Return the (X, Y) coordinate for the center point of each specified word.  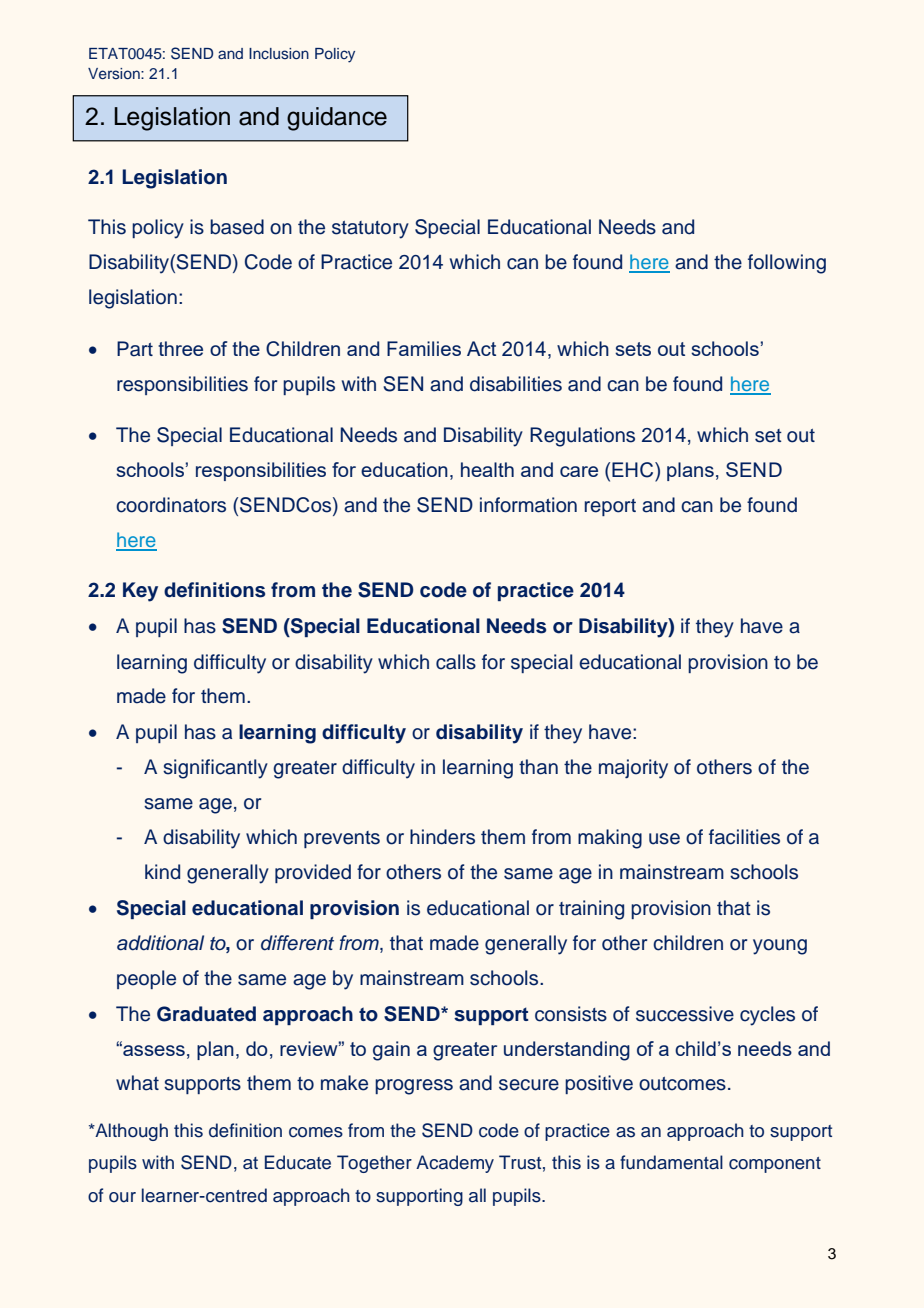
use (664, 839)
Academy (455, 1164)
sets (633, 349)
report (610, 507)
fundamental (671, 1162)
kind (162, 872)
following (787, 264)
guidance (337, 119)
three (180, 348)
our (122, 1197)
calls (456, 662)
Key (140, 592)
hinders (442, 837)
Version (115, 73)
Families (424, 348)
